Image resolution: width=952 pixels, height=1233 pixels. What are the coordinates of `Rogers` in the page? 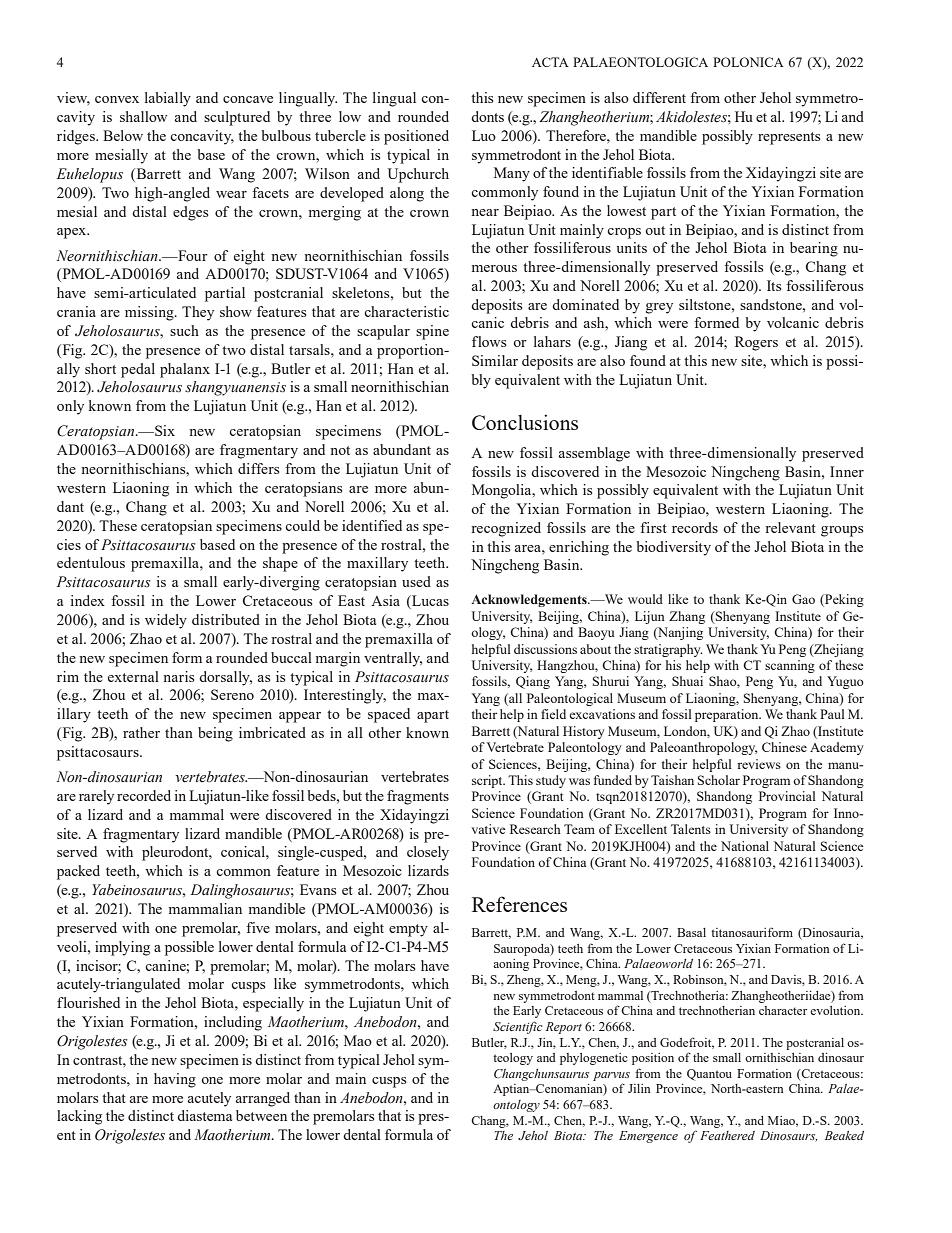 It's located at (756, 343).
